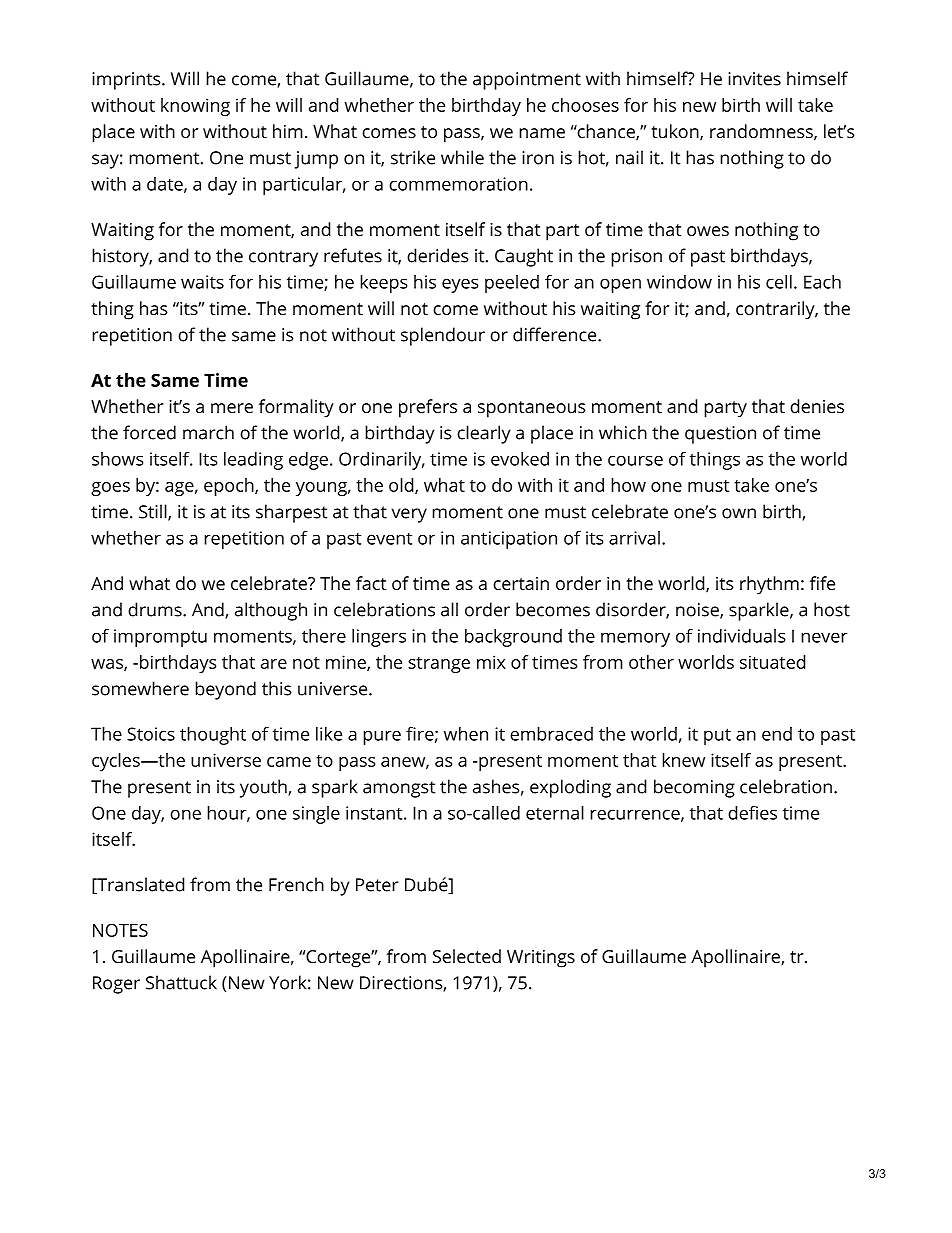 Image resolution: width=952 pixels, height=1233 pixels. I want to click on appointment, so click(527, 81).
